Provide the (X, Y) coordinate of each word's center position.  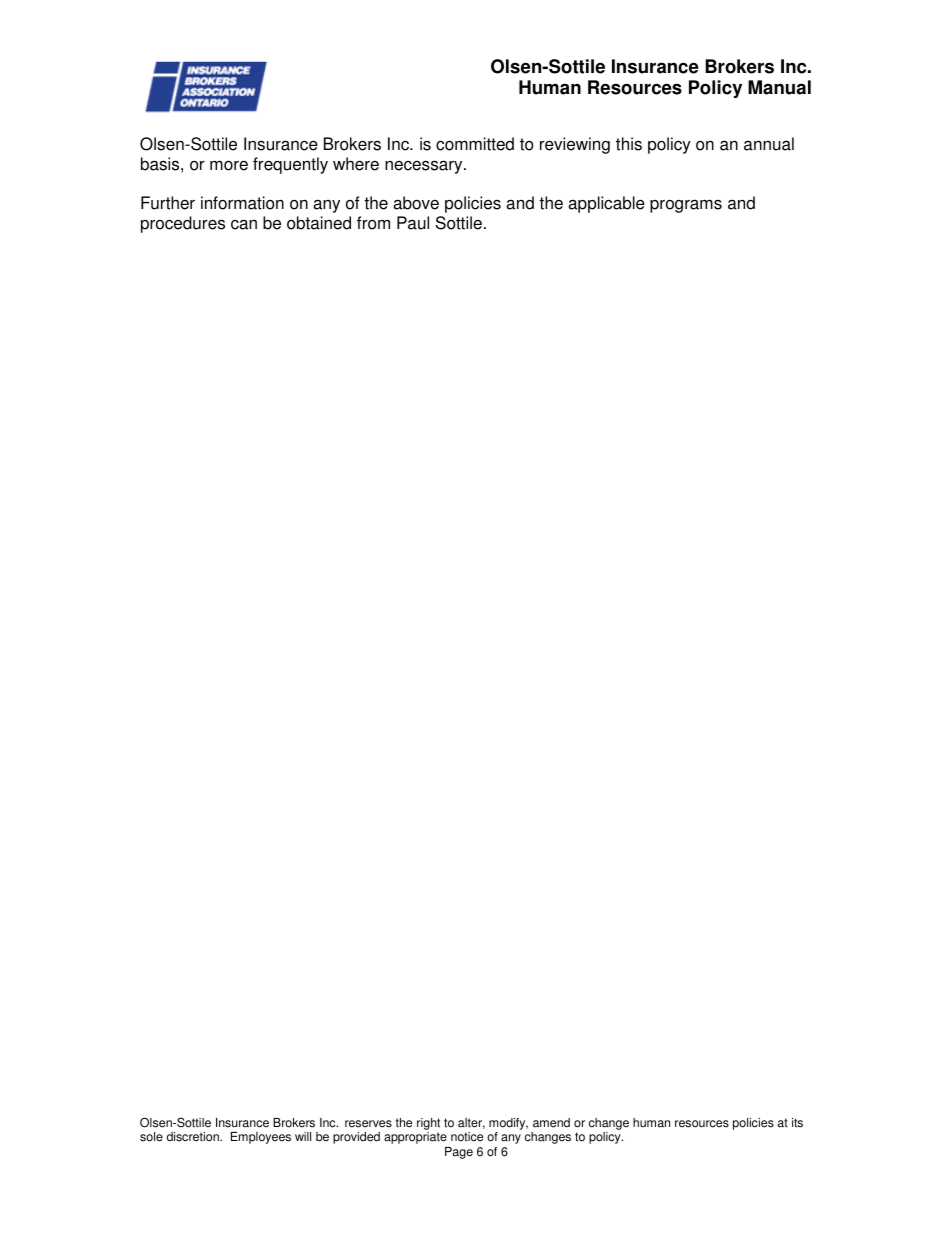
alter (471, 1123)
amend (551, 1123)
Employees (261, 1138)
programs (686, 206)
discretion (194, 1137)
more (229, 165)
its (797, 1123)
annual (769, 144)
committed (475, 144)
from (373, 223)
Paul (413, 223)
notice (467, 1137)
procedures (183, 224)
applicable (606, 204)
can (244, 224)
